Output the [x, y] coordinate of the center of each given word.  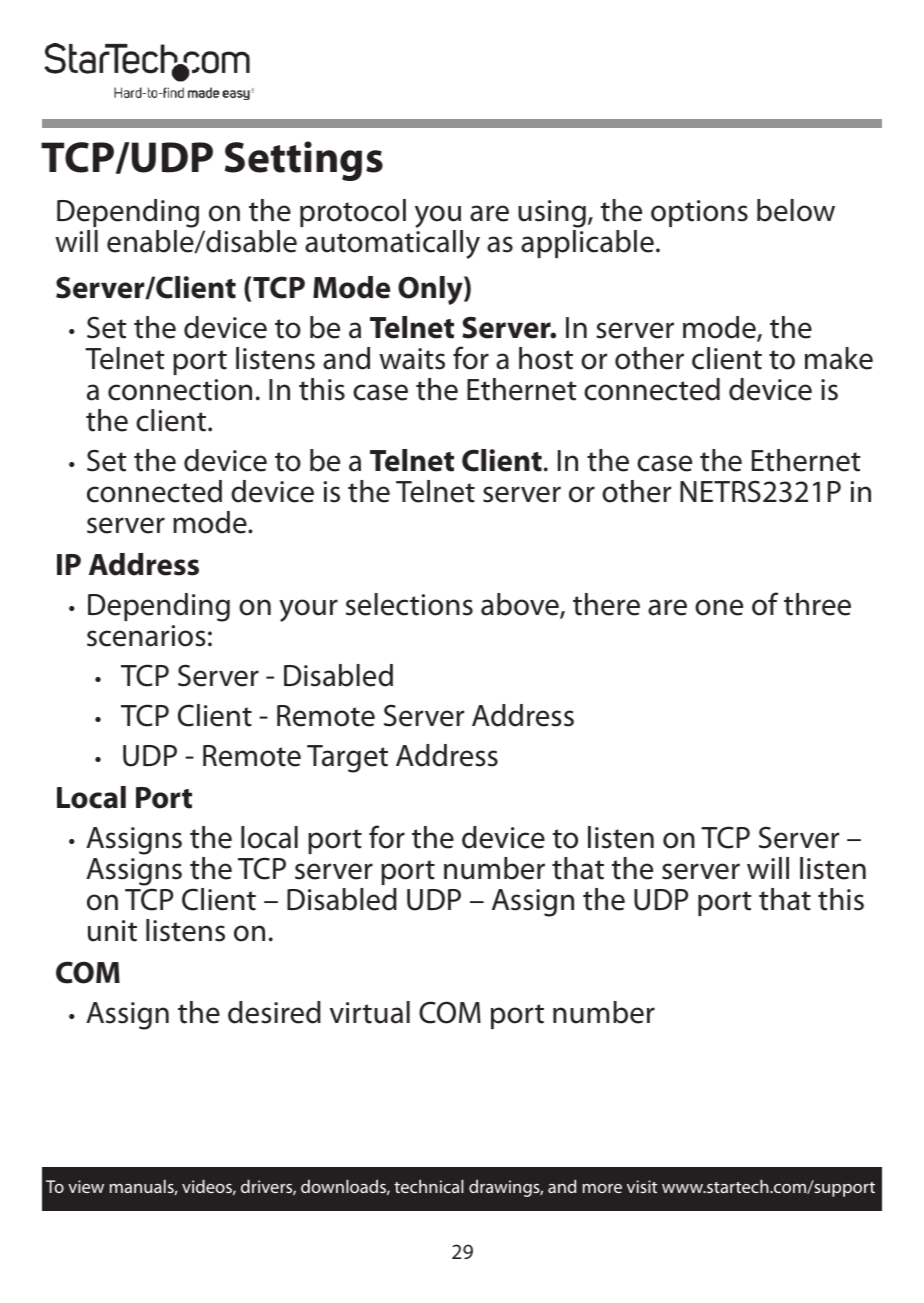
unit [112, 931]
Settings [304, 161]
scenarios [146, 636]
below [796, 210]
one [719, 607]
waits [412, 359]
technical [429, 1186]
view [86, 1186]
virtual [370, 1012]
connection [180, 390]
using [552, 214]
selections [409, 604]
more [602, 1188]
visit [642, 1186]
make [839, 358]
